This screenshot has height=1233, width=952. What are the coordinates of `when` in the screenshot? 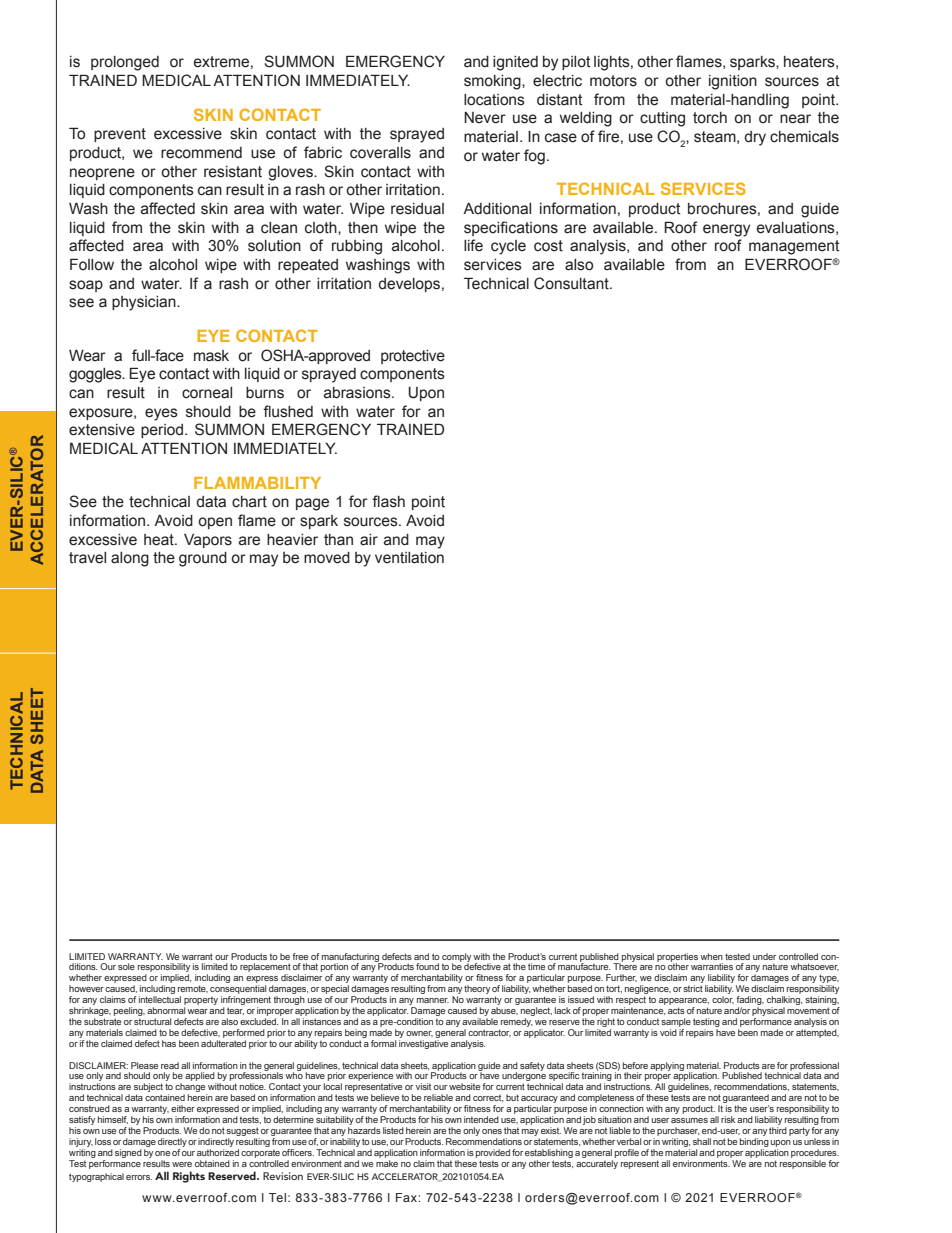 It's located at (711, 956).
